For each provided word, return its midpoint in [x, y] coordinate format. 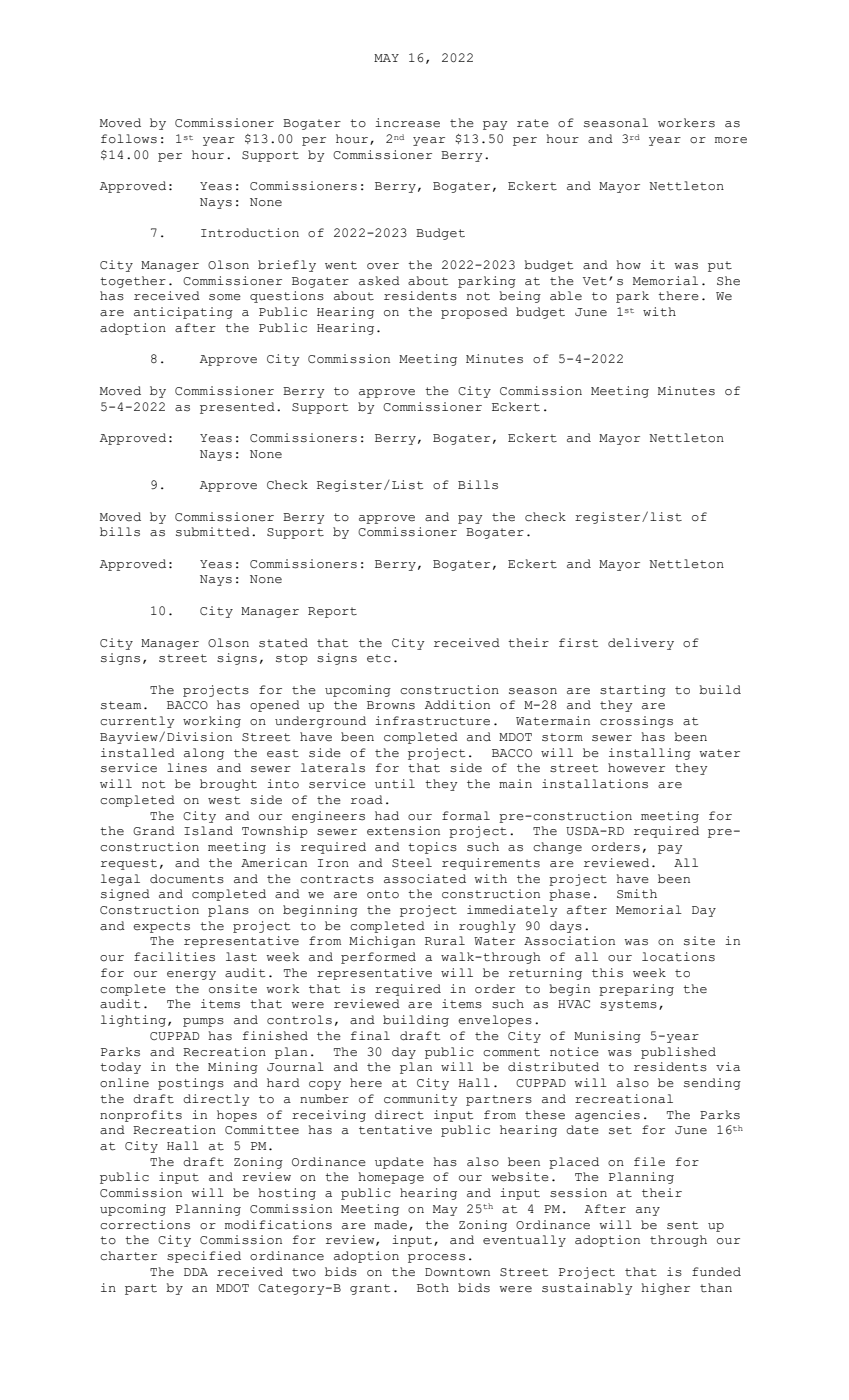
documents [187, 879]
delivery [641, 644]
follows [129, 139]
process [436, 1258]
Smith [637, 894]
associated [425, 879]
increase [407, 123]
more [731, 140]
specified [204, 1257]
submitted [213, 532]
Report [332, 612]
